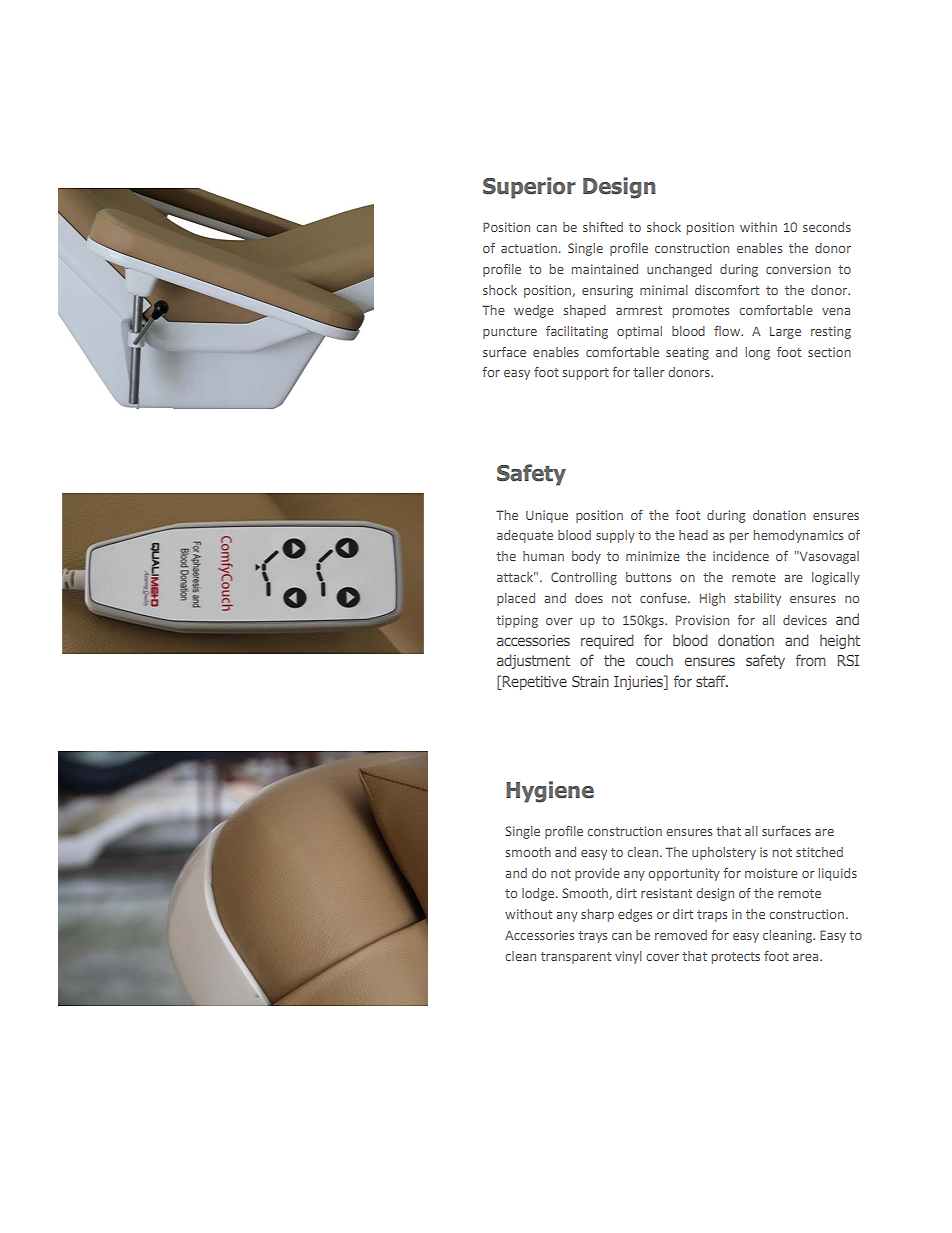 Image resolution: width=952 pixels, height=1233 pixels. I want to click on removed, so click(681, 935).
